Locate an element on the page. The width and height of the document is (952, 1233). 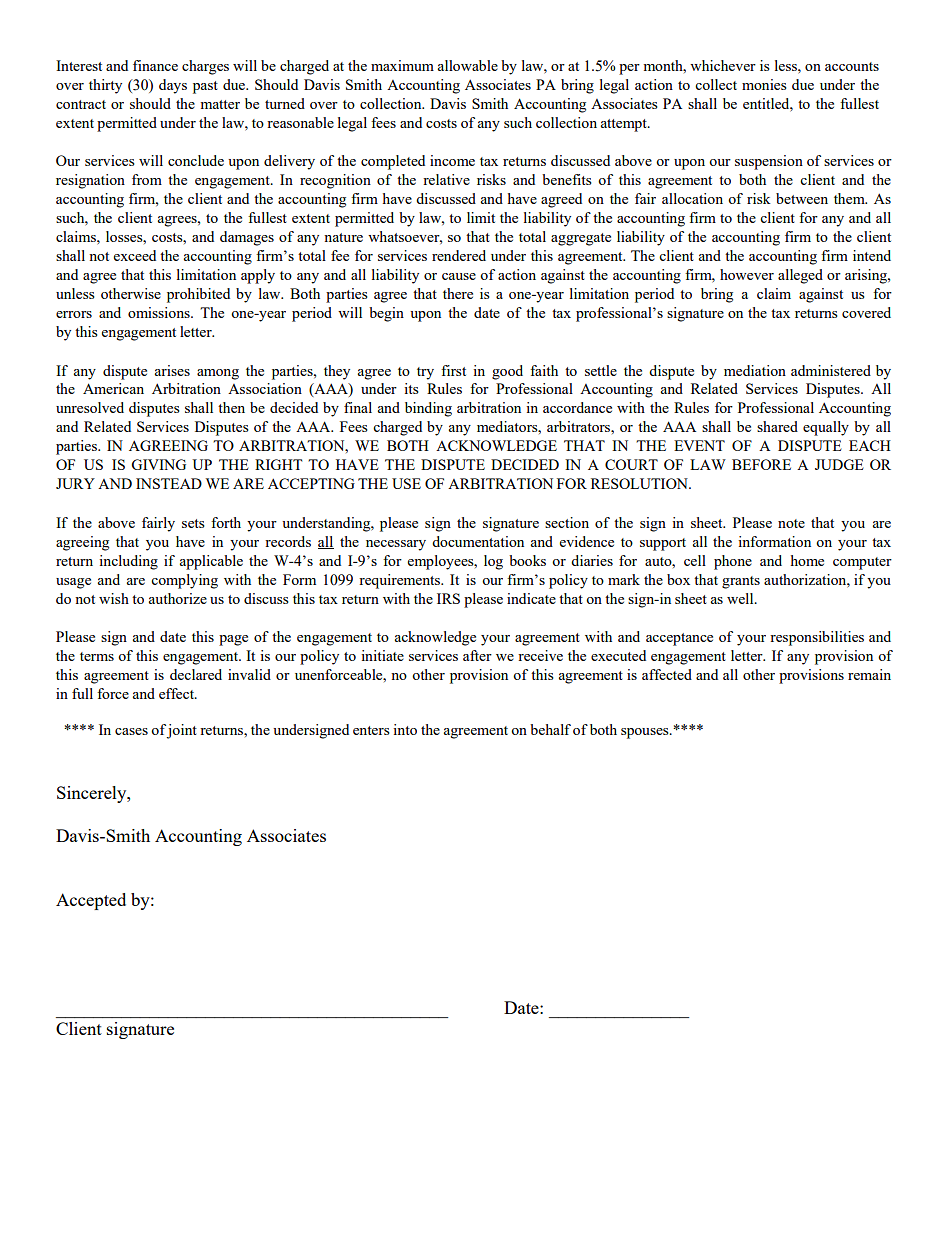
allowable is located at coordinates (468, 65).
